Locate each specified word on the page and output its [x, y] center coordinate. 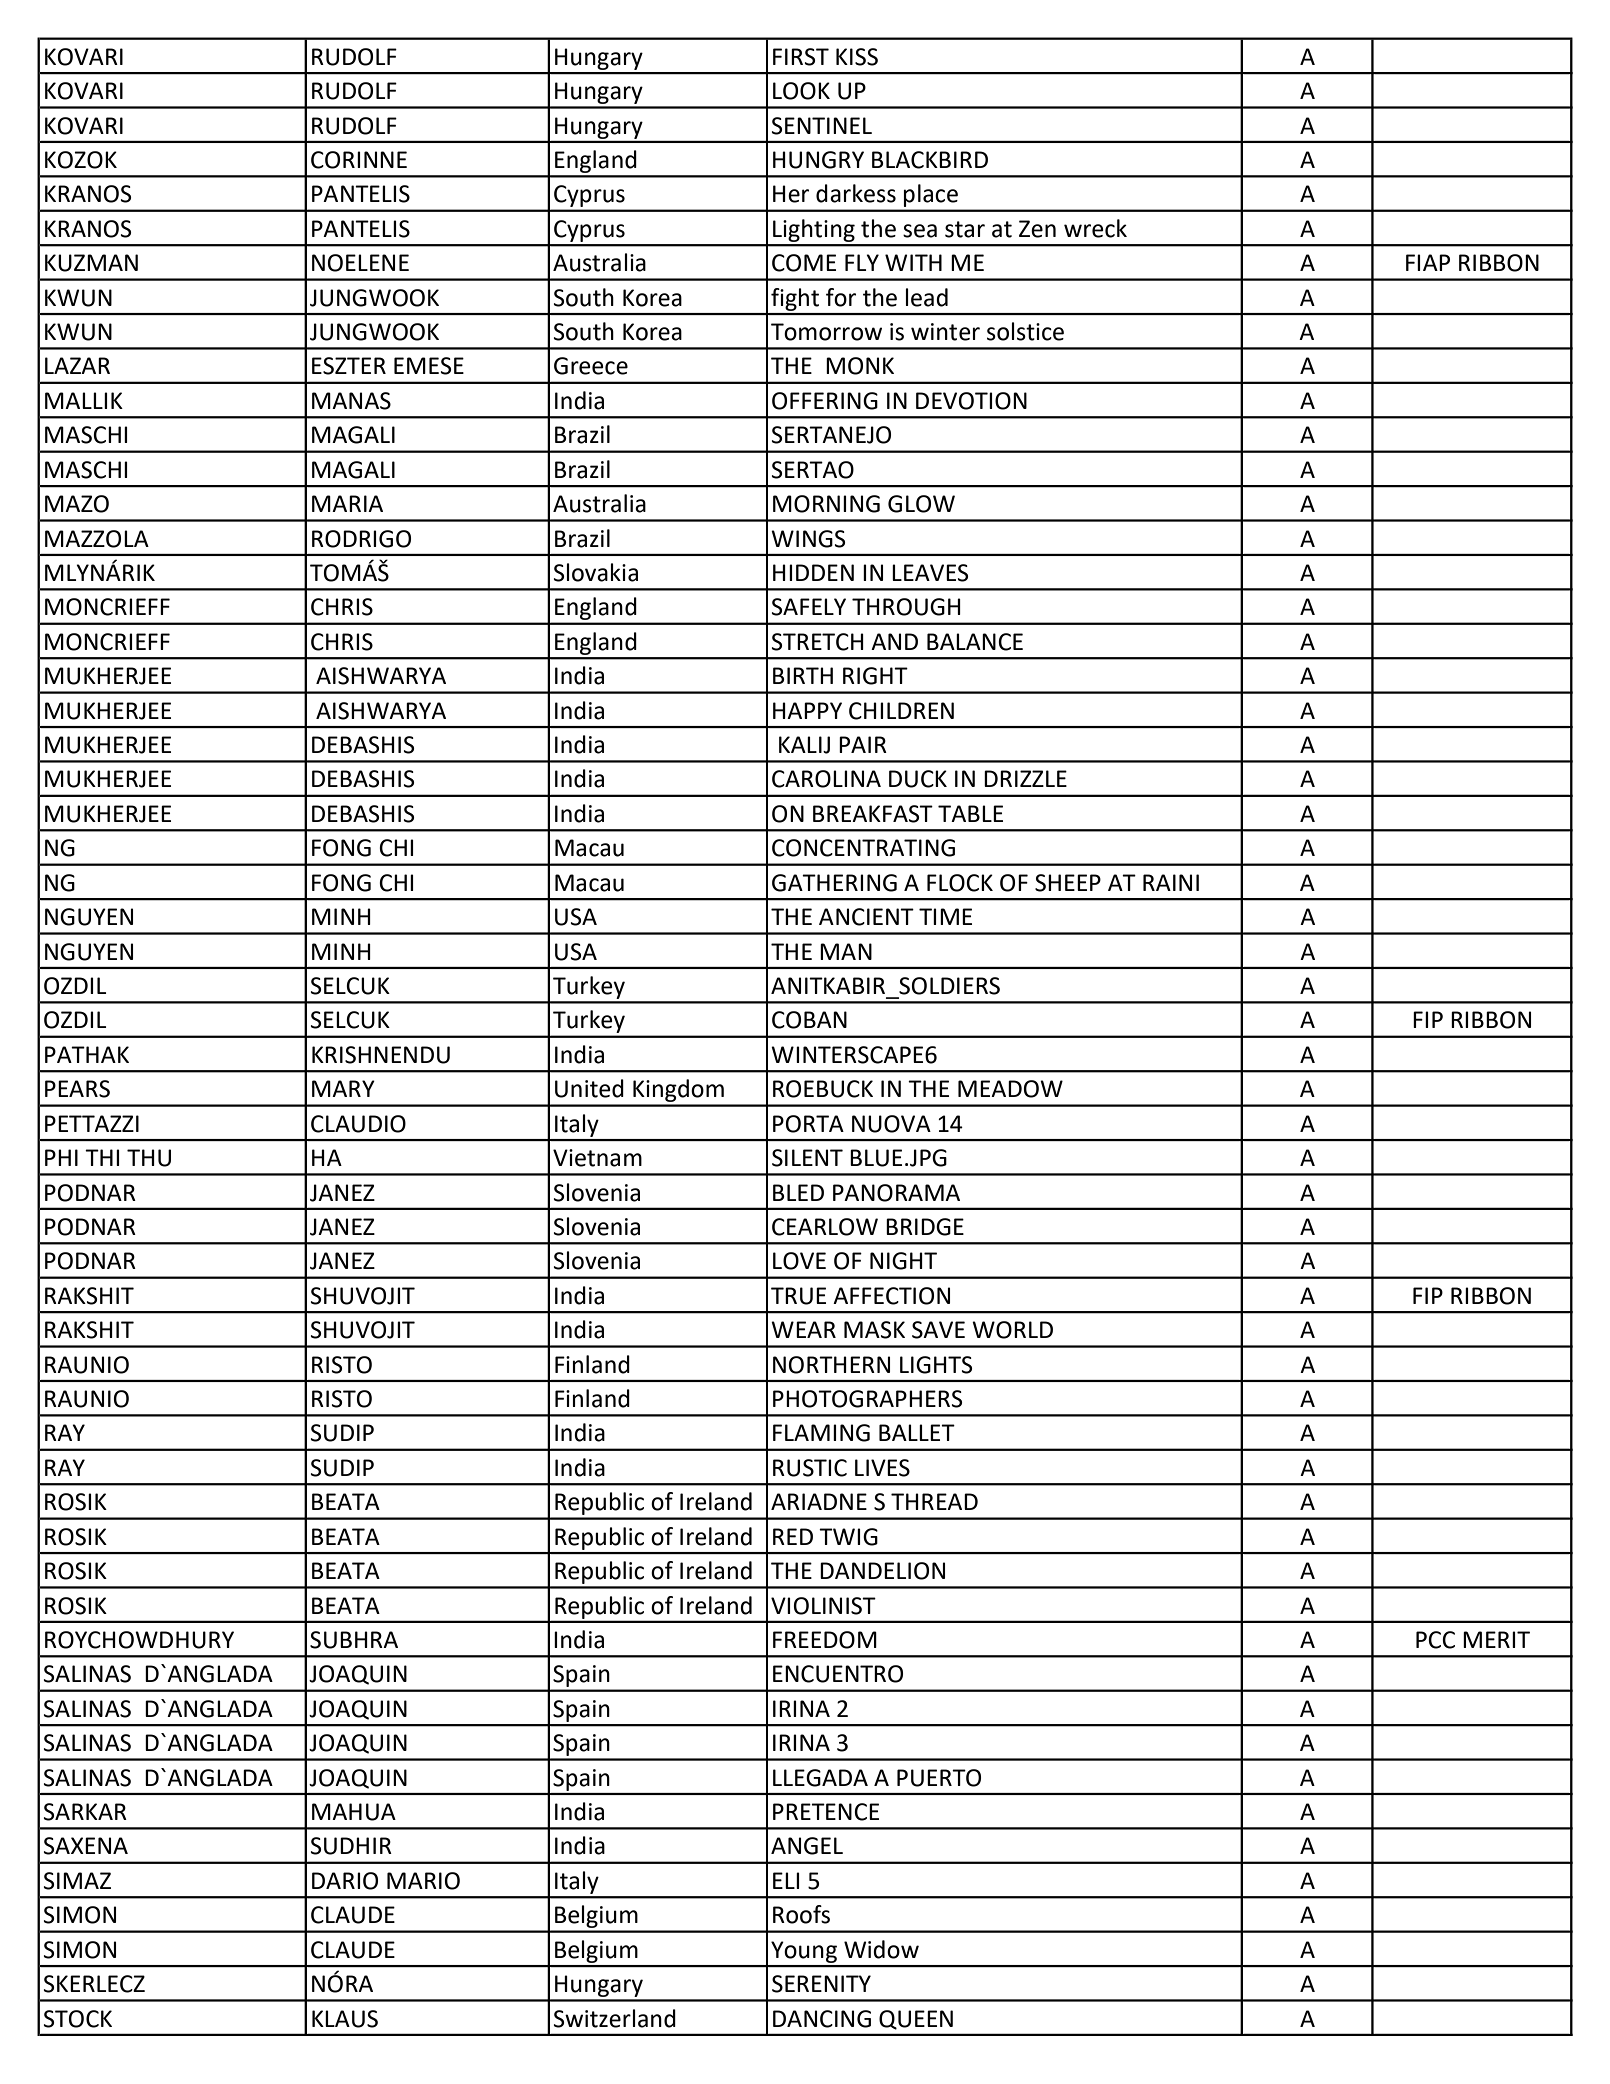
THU [149, 1158]
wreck [1095, 228]
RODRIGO [361, 539]
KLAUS [345, 2019]
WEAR [803, 1329]
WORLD [1012, 1330]
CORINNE [359, 160]
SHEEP [1068, 883]
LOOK [801, 91]
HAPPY [807, 710]
